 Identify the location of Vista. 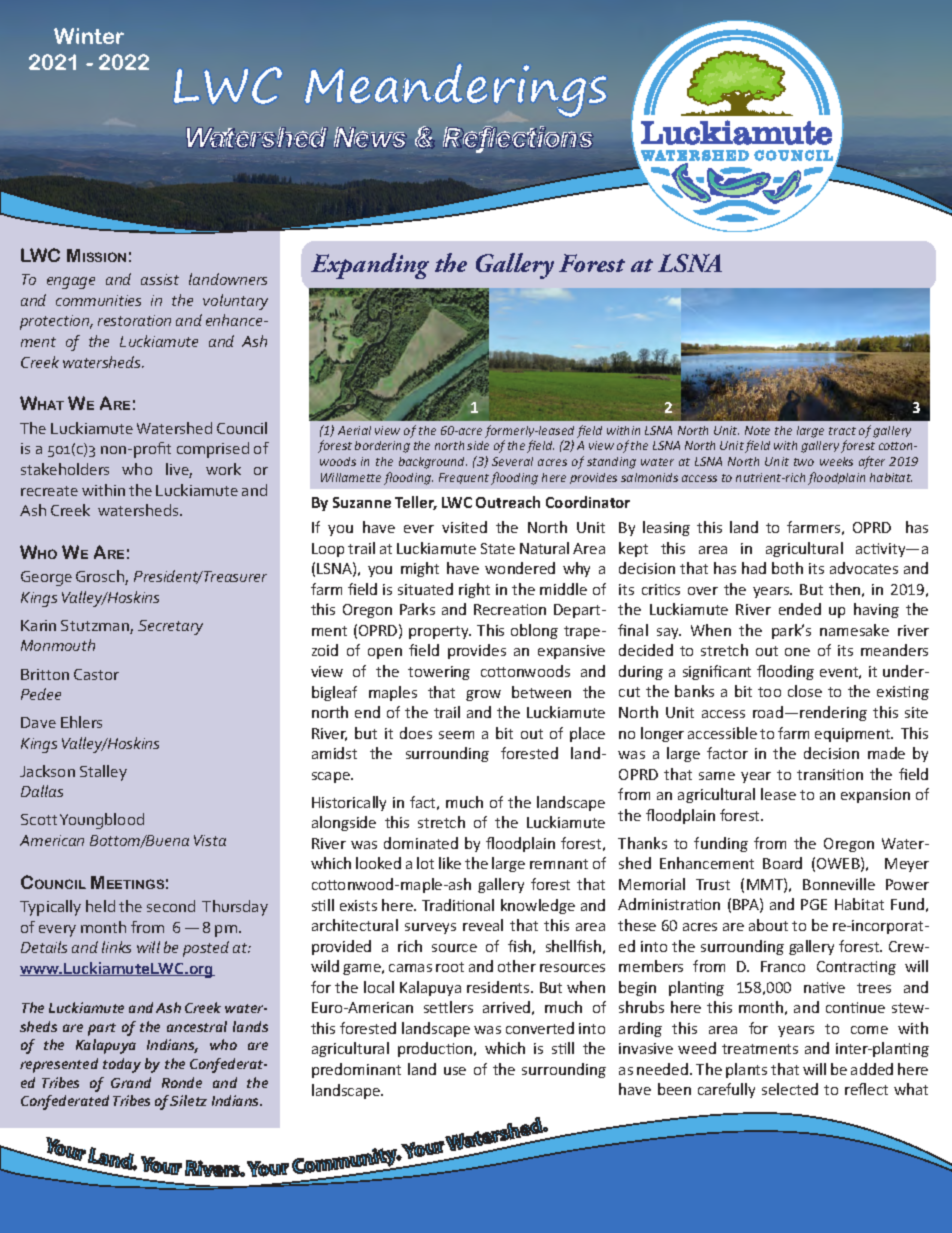
(210, 840).
